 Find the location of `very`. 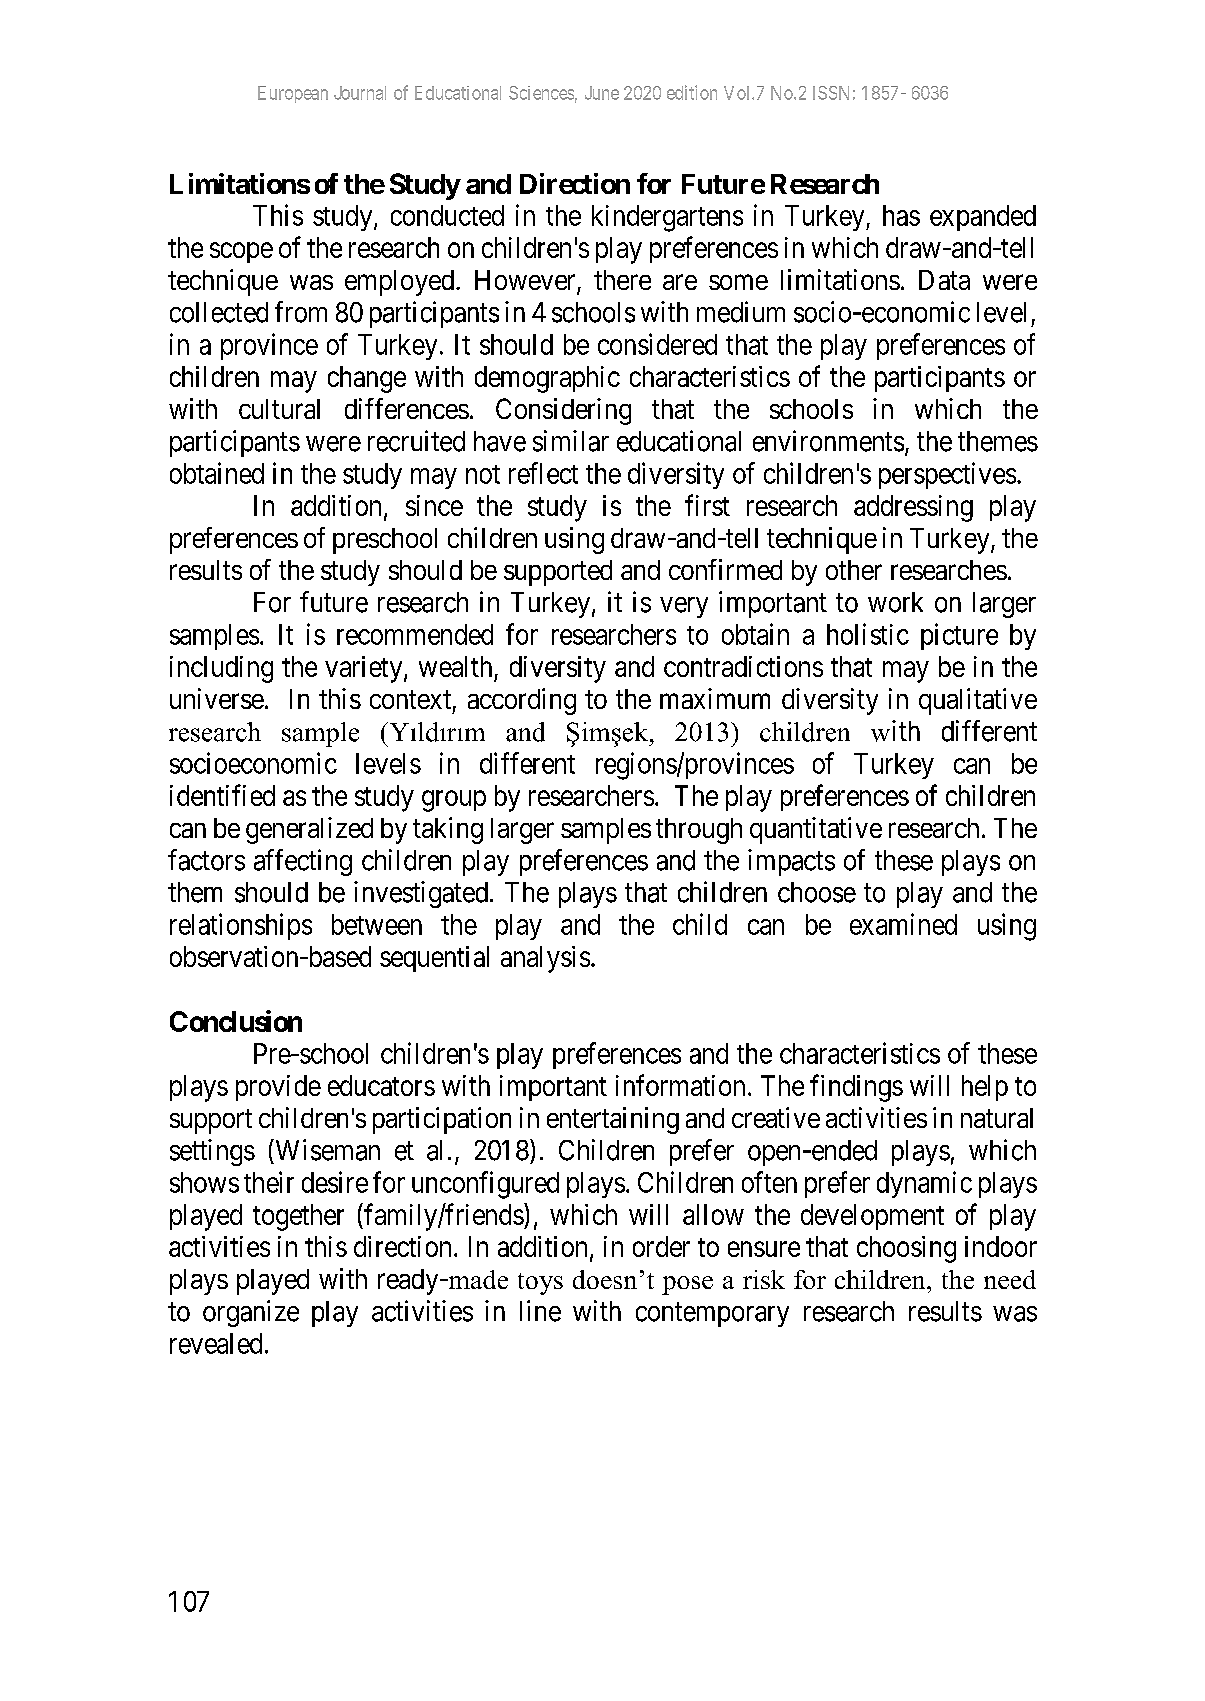

very is located at coordinates (684, 607).
